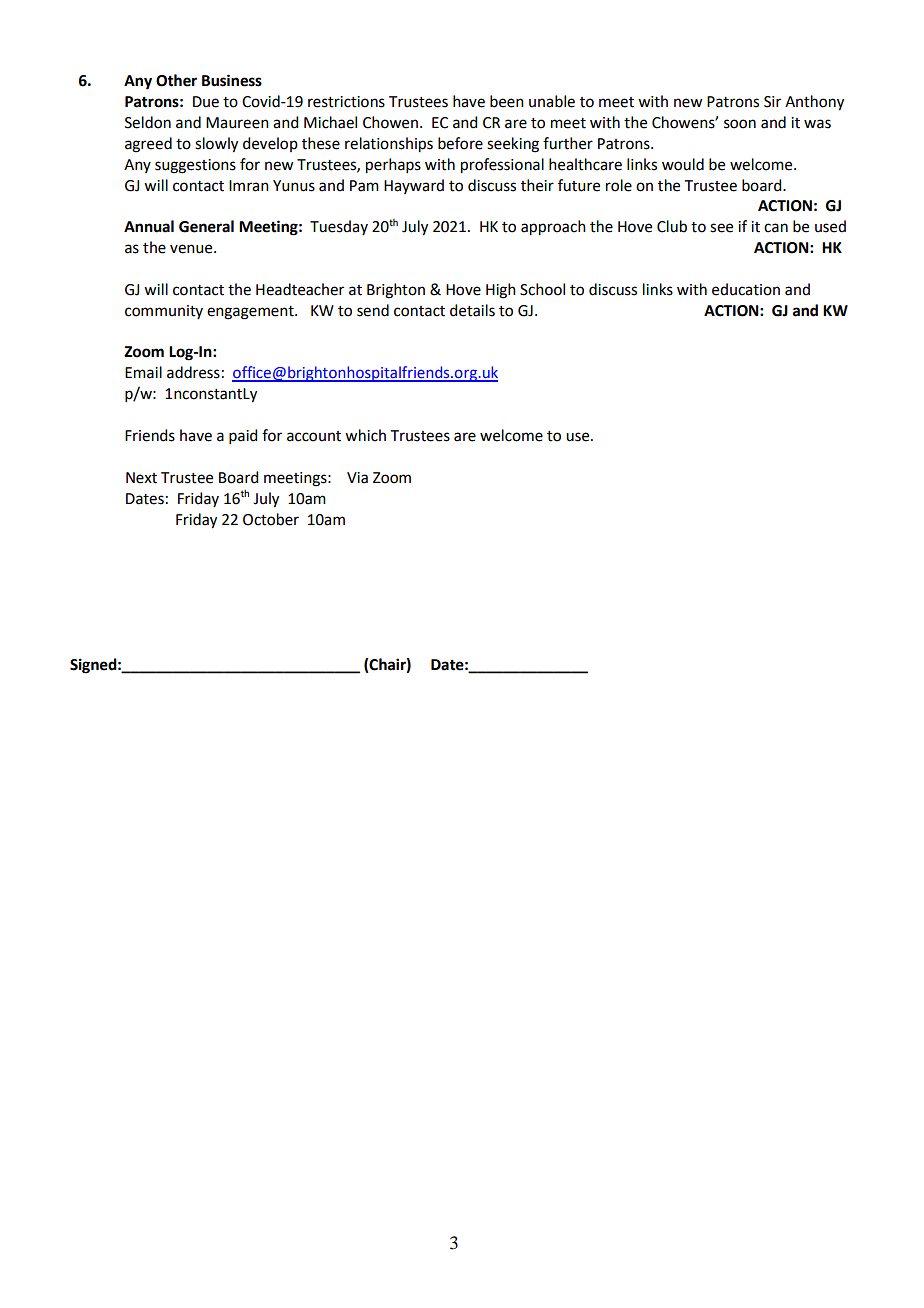 The image size is (924, 1308). What do you see at coordinates (251, 313) in the image?
I see `engagement` at bounding box center [251, 313].
